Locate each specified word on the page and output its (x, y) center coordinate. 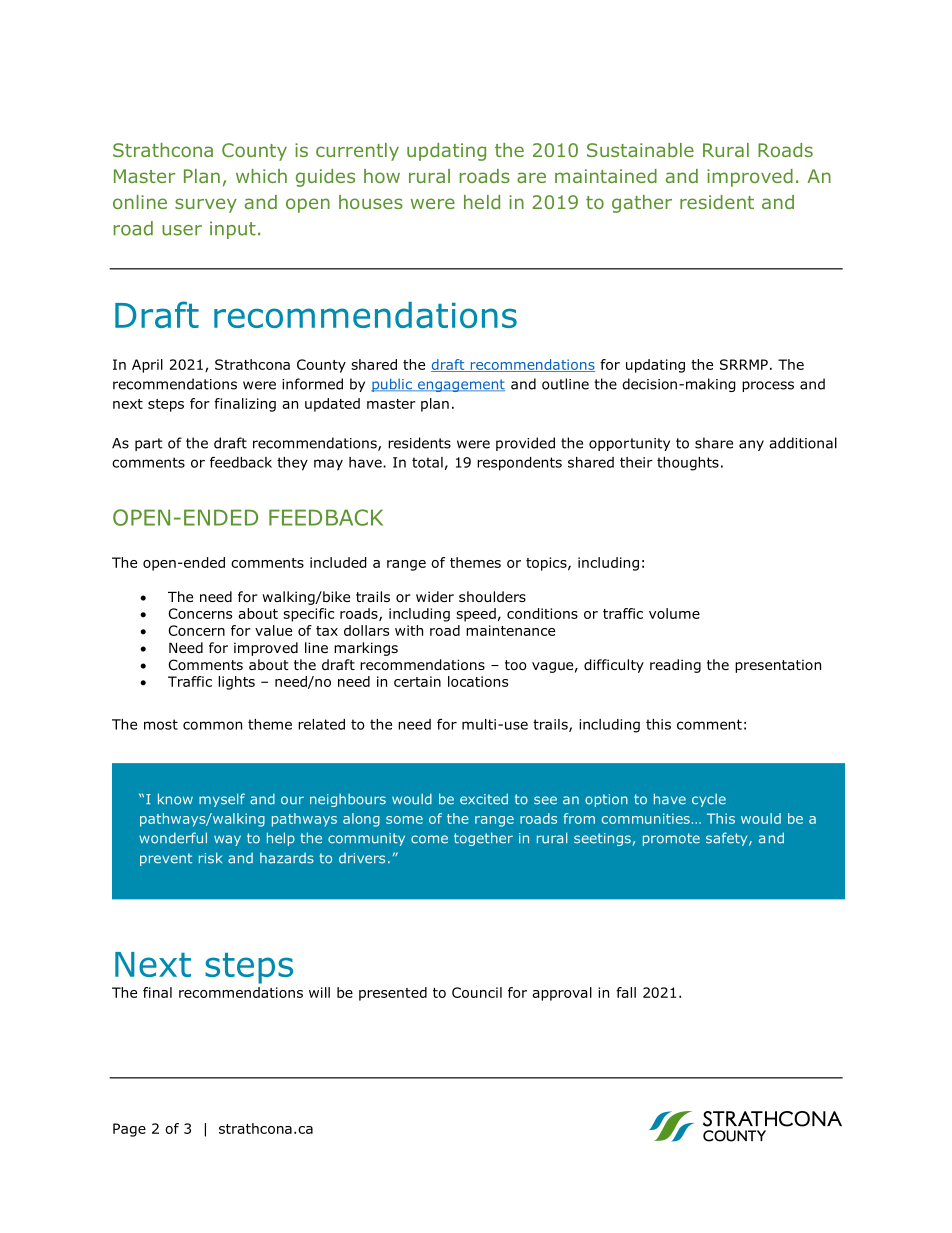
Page (129, 1130)
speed (476, 615)
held (482, 202)
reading (675, 666)
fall (626, 992)
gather (642, 204)
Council (477, 992)
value (273, 630)
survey (206, 205)
